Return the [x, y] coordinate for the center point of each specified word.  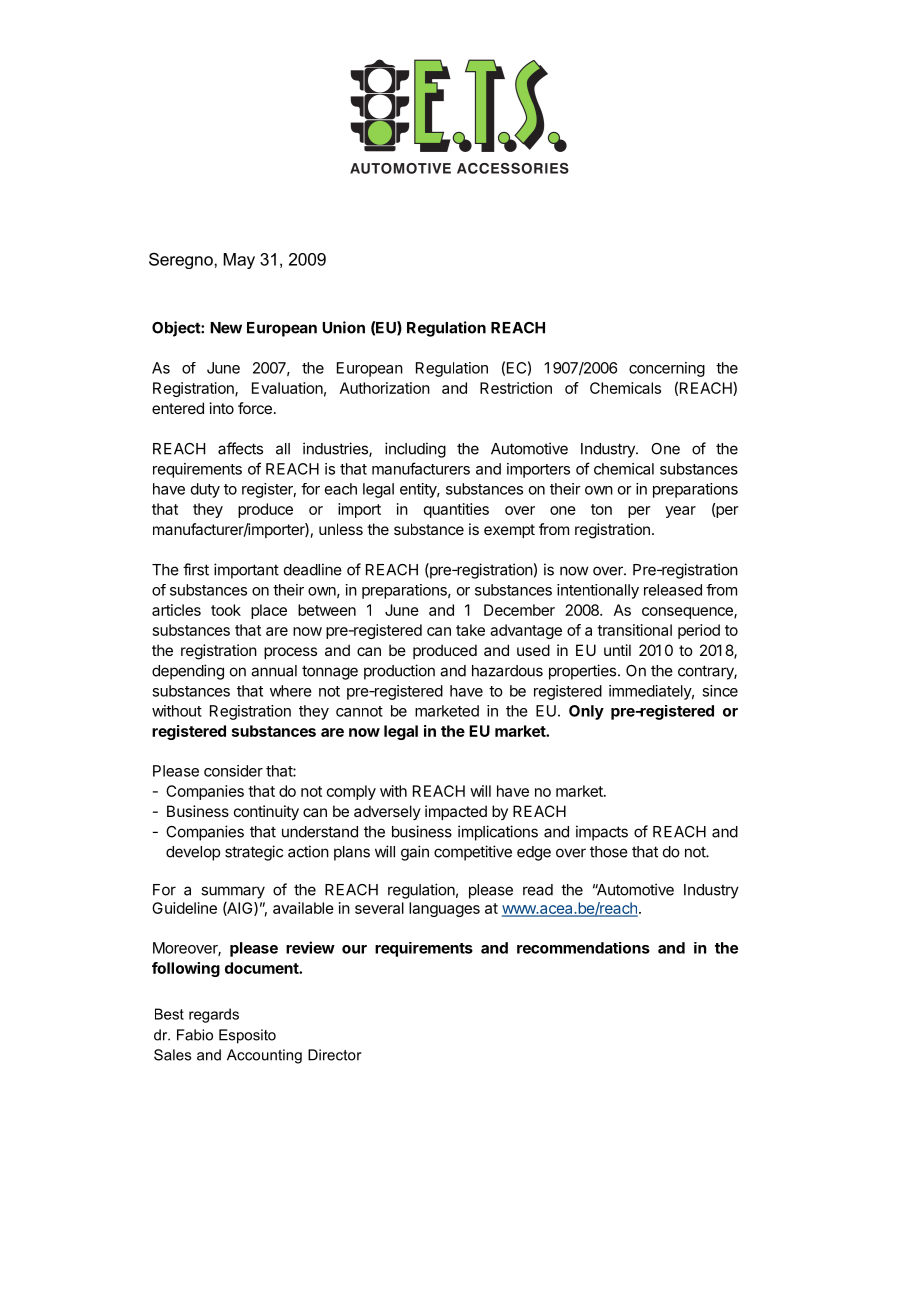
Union [343, 327]
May [239, 261]
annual [274, 671]
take [470, 630]
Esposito [247, 1036]
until [617, 650]
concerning [667, 369]
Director [335, 1055]
